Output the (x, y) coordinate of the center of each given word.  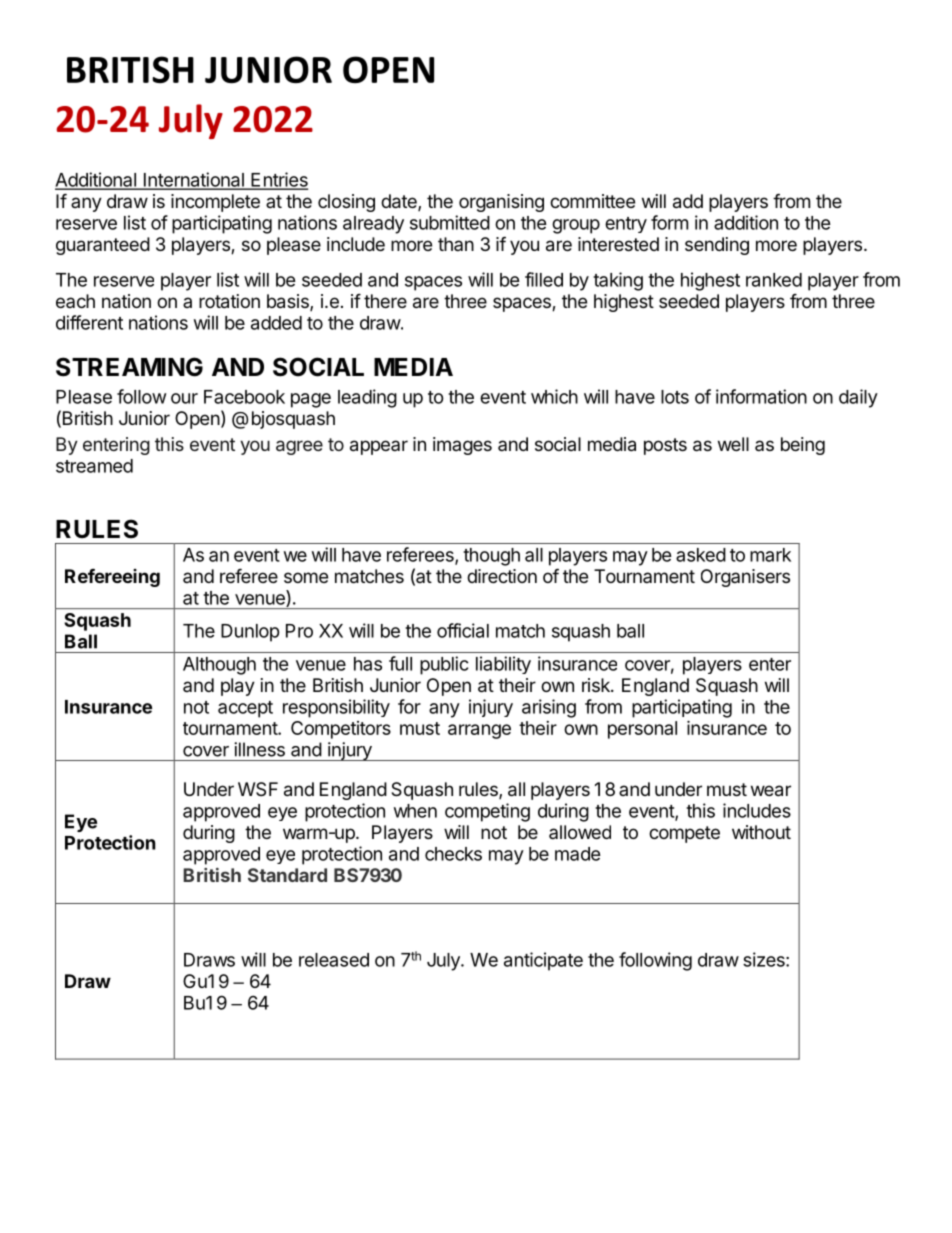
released (334, 960)
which (554, 396)
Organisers (745, 578)
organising (501, 203)
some (306, 577)
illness (259, 749)
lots (675, 397)
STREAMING (129, 367)
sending (717, 246)
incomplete (215, 203)
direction (502, 576)
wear (771, 791)
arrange (479, 731)
